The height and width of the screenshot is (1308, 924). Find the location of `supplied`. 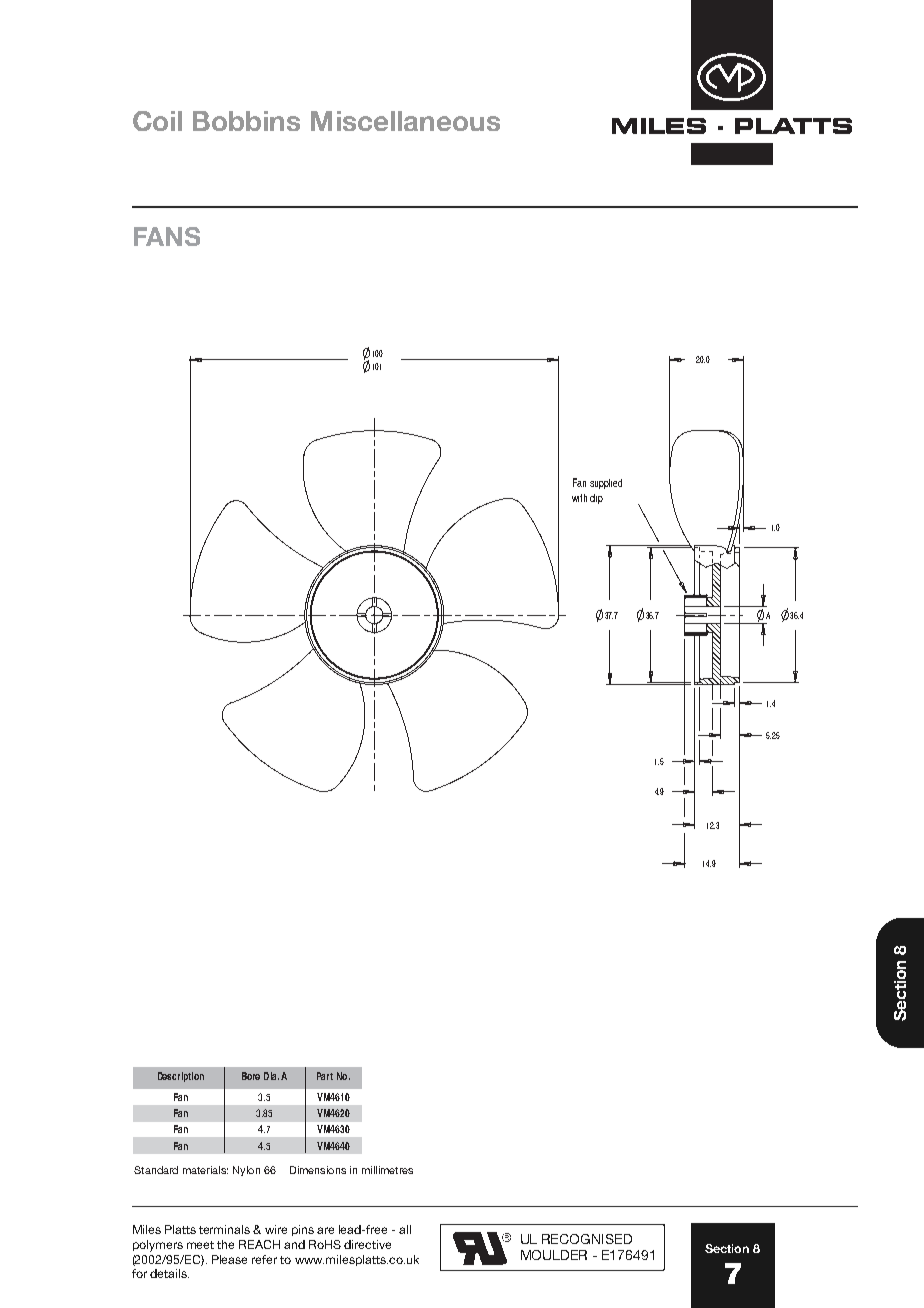

supplied is located at coordinates (606, 484).
